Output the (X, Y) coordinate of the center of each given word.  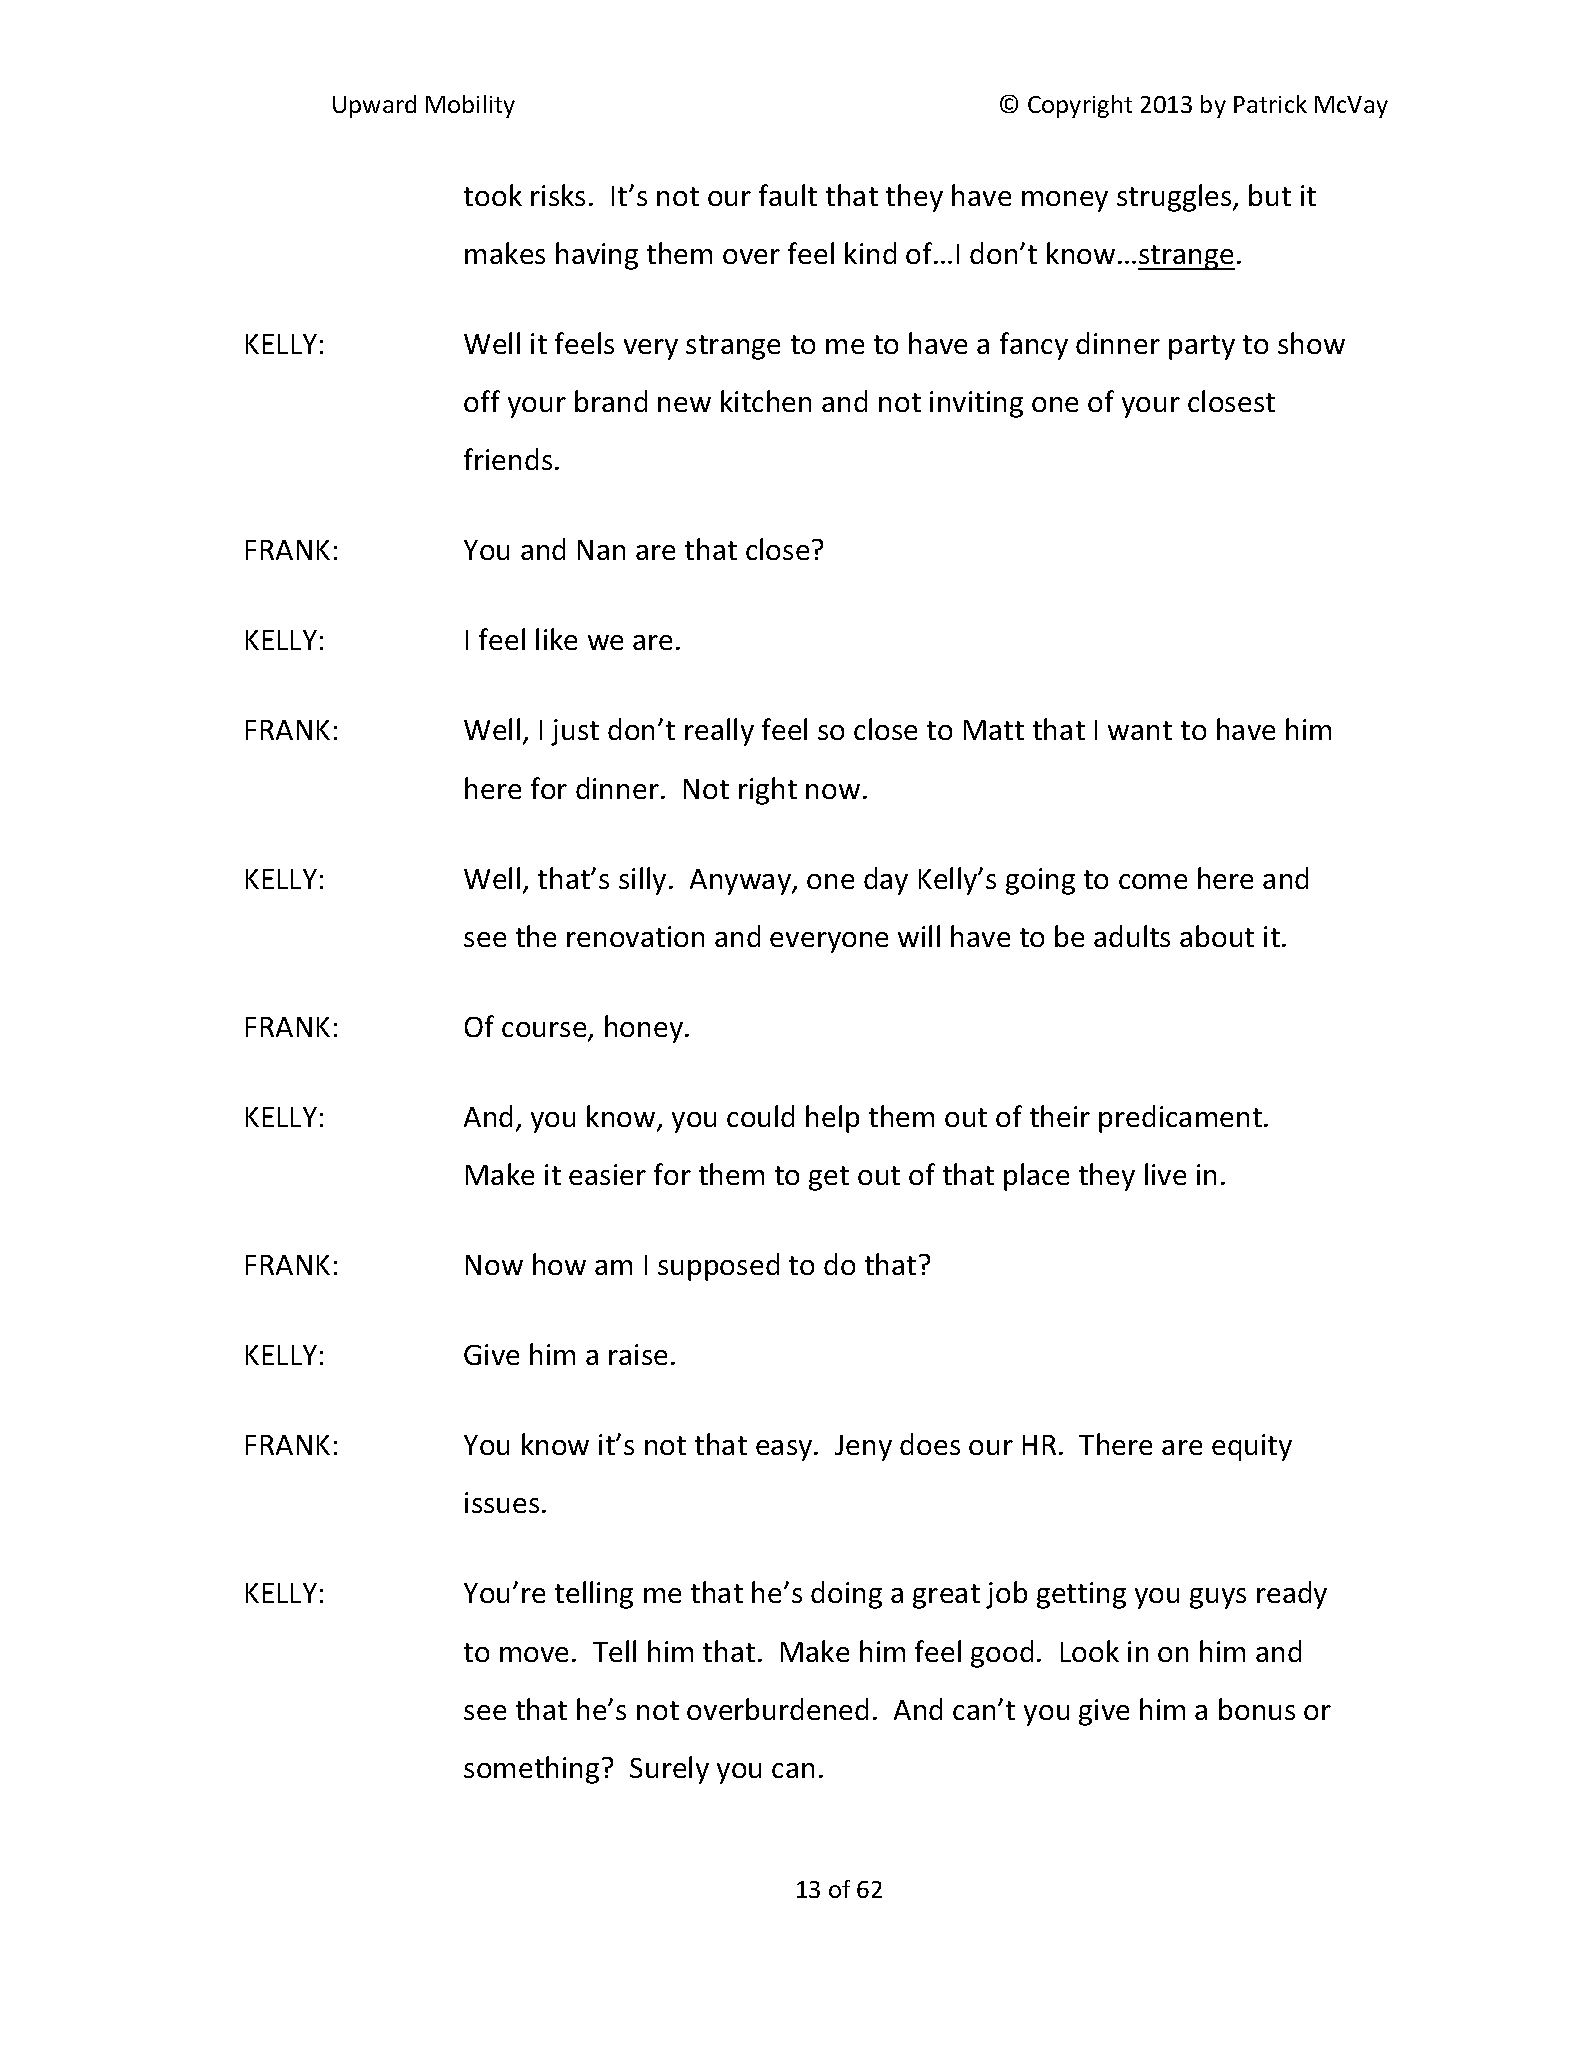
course (545, 1031)
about (1217, 936)
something (531, 1770)
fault (788, 195)
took (493, 195)
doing (846, 1595)
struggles (1175, 198)
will (919, 936)
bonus (1257, 1709)
